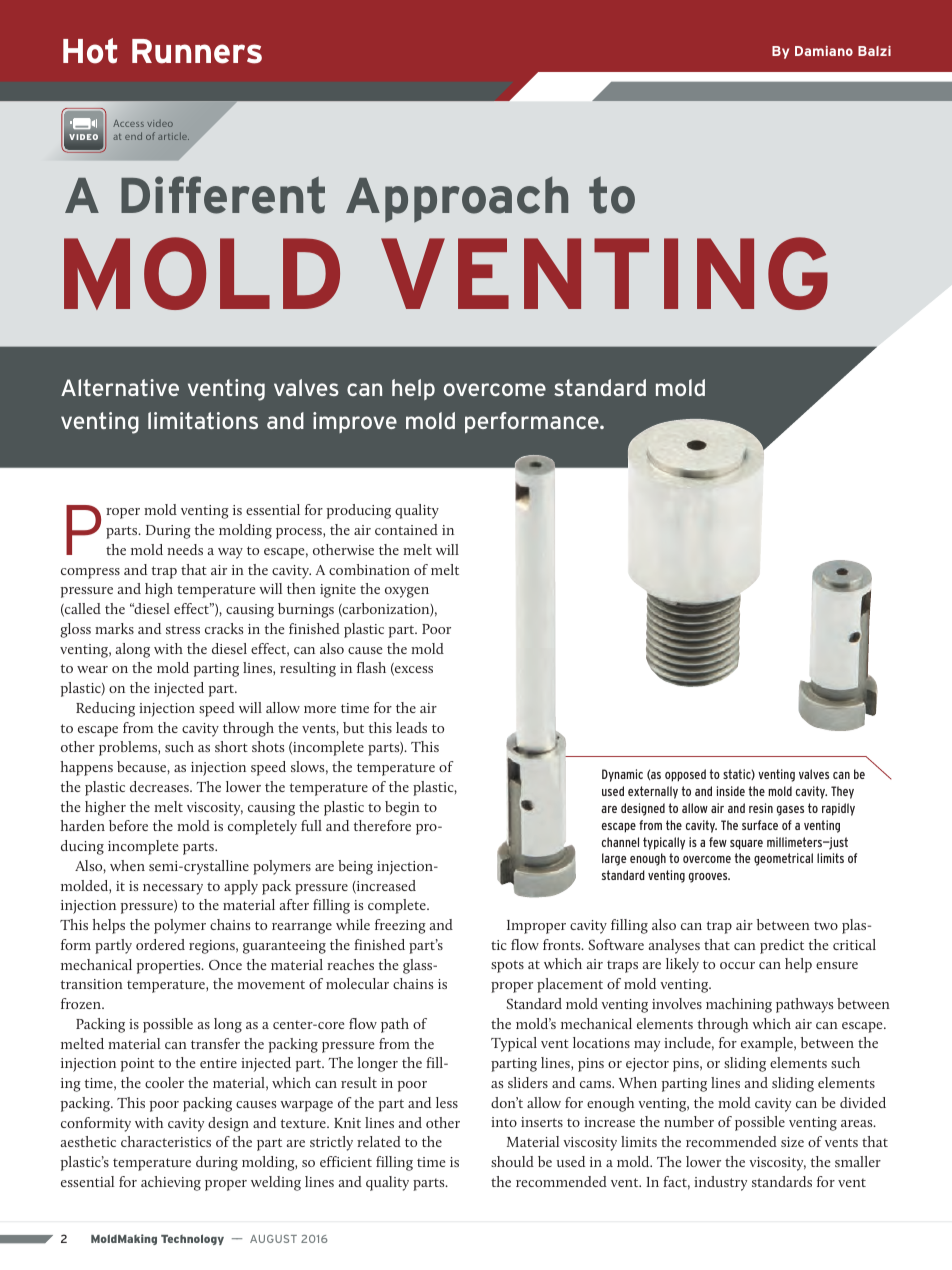 Image resolution: width=952 pixels, height=1270 pixels. What do you see at coordinates (171, 1183) in the page?
I see `achieving` at bounding box center [171, 1183].
